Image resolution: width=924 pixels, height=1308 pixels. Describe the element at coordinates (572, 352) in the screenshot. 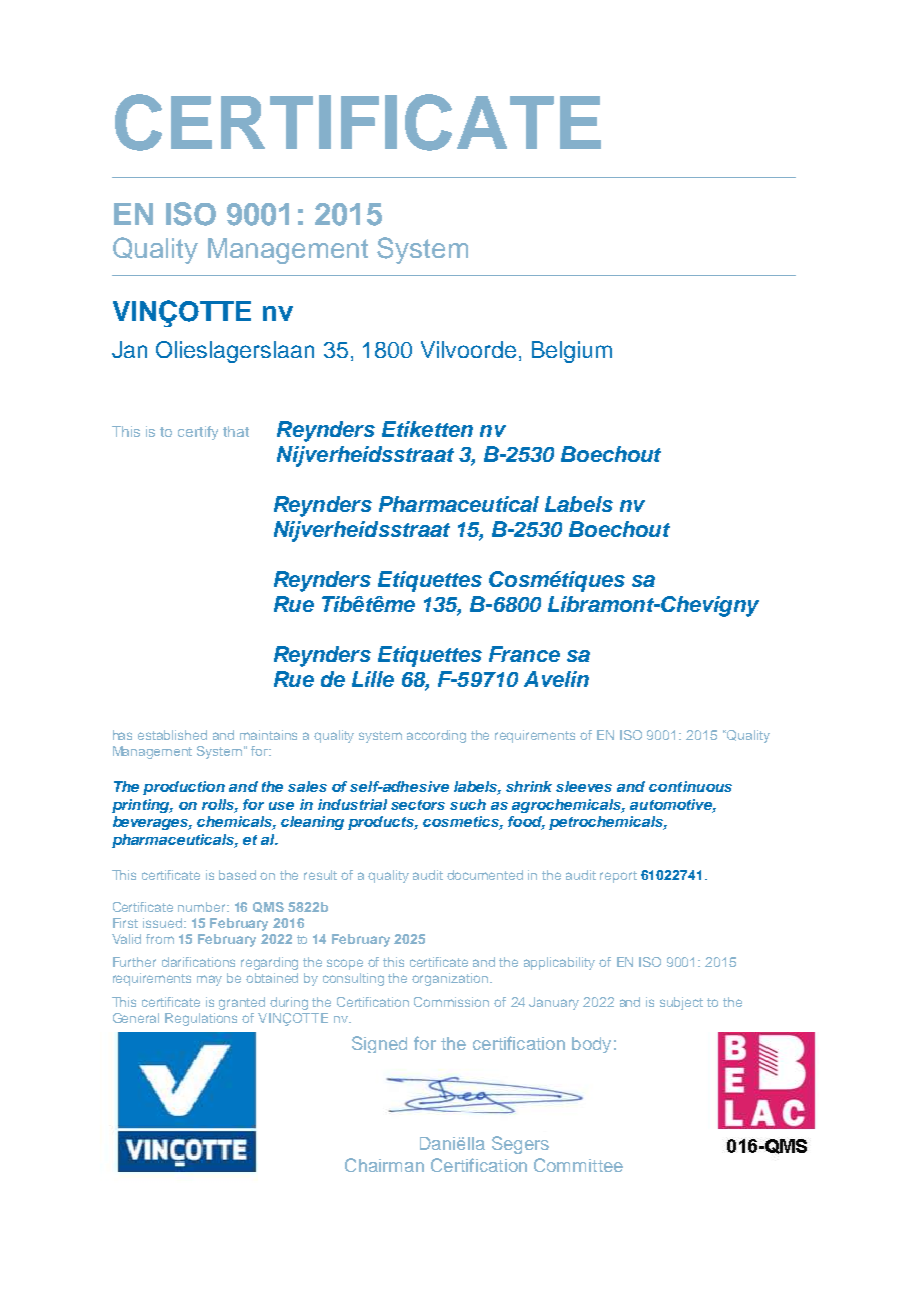

I see `Belgium` at that location.
